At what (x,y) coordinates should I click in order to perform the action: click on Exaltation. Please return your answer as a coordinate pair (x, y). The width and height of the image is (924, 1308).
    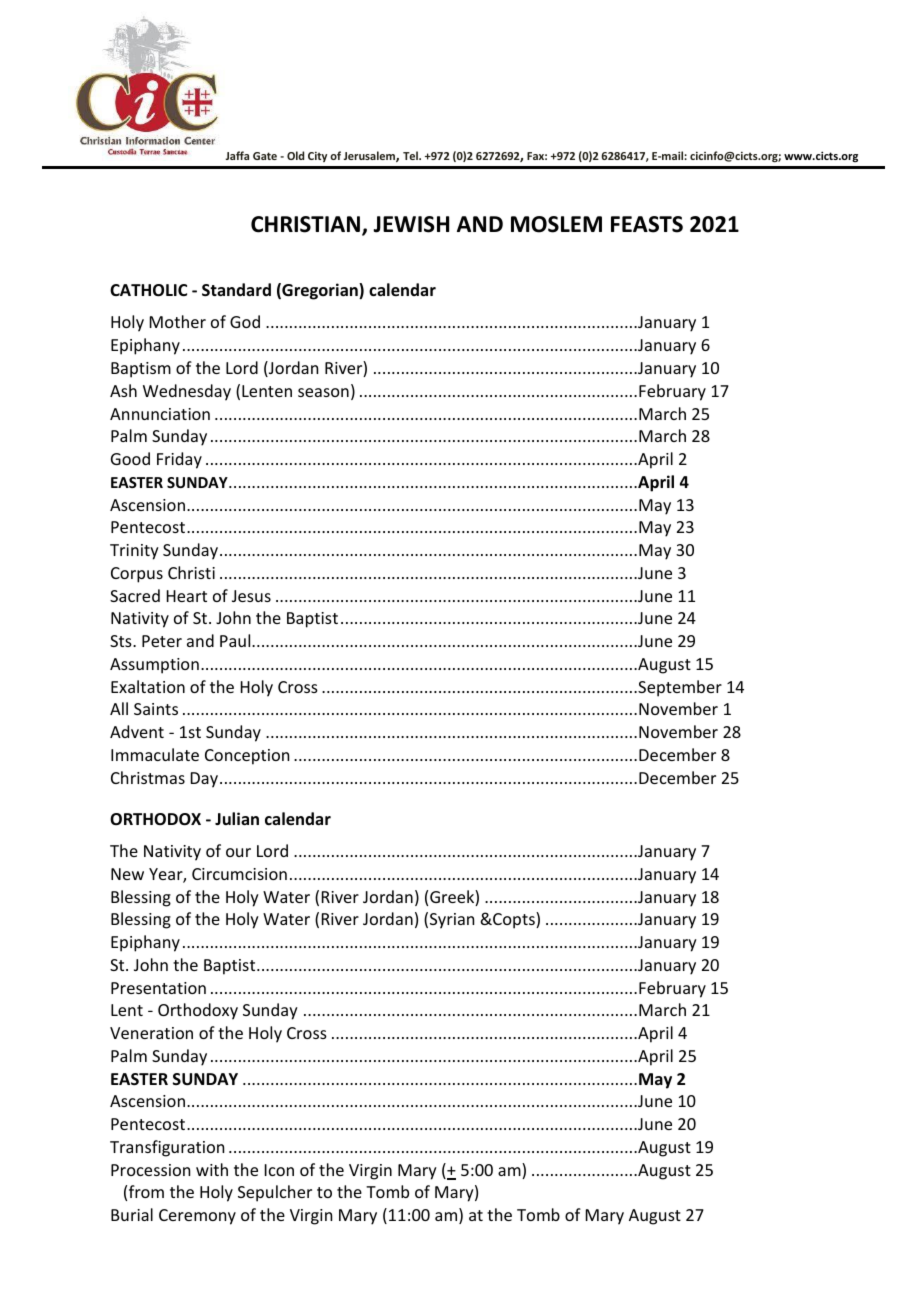
    Looking at the image, I should click on (148, 686).
